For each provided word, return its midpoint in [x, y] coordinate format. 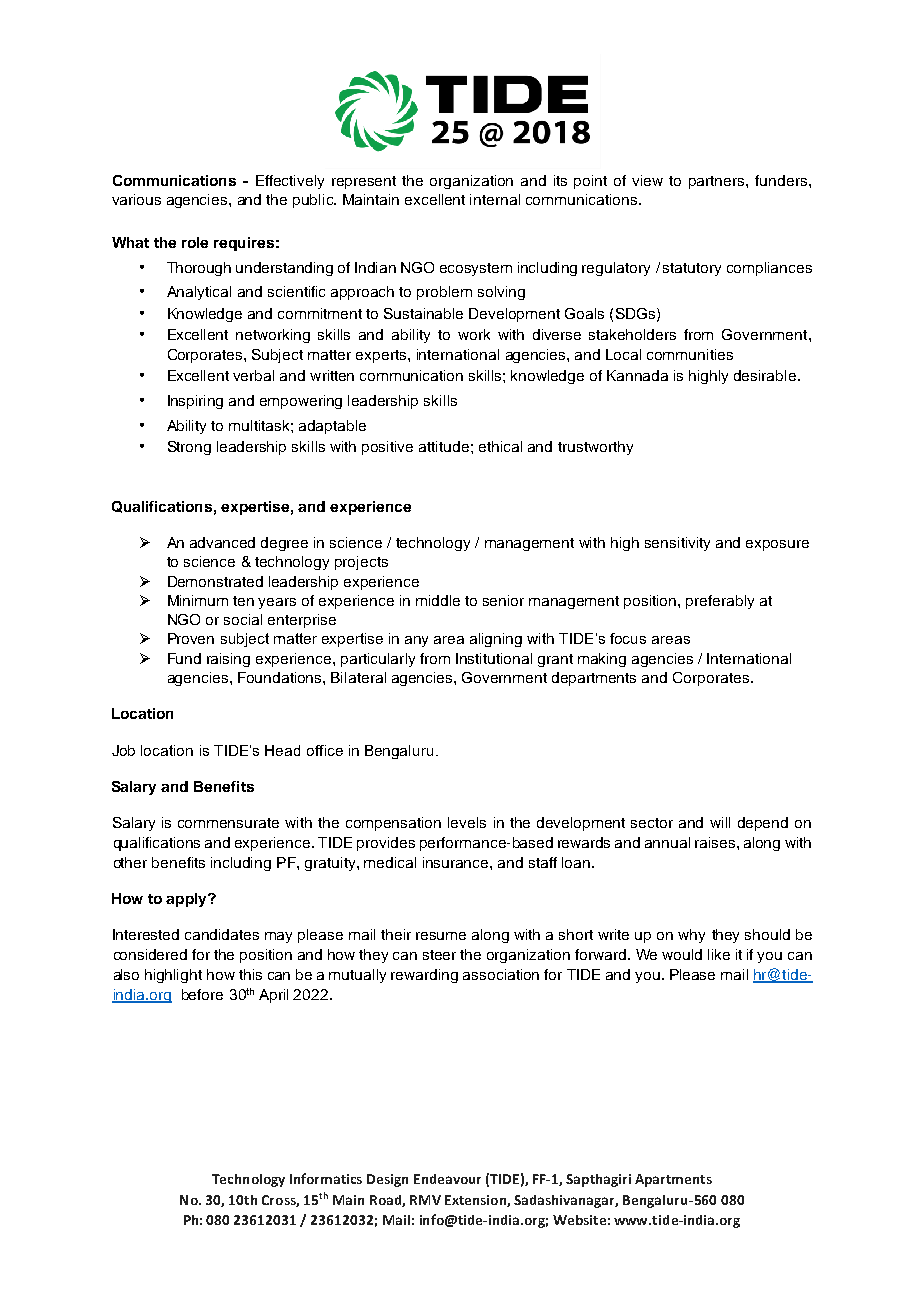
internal [495, 199]
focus [628, 638]
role [195, 242]
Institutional [494, 658]
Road [386, 1201]
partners [718, 182]
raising [228, 660]
